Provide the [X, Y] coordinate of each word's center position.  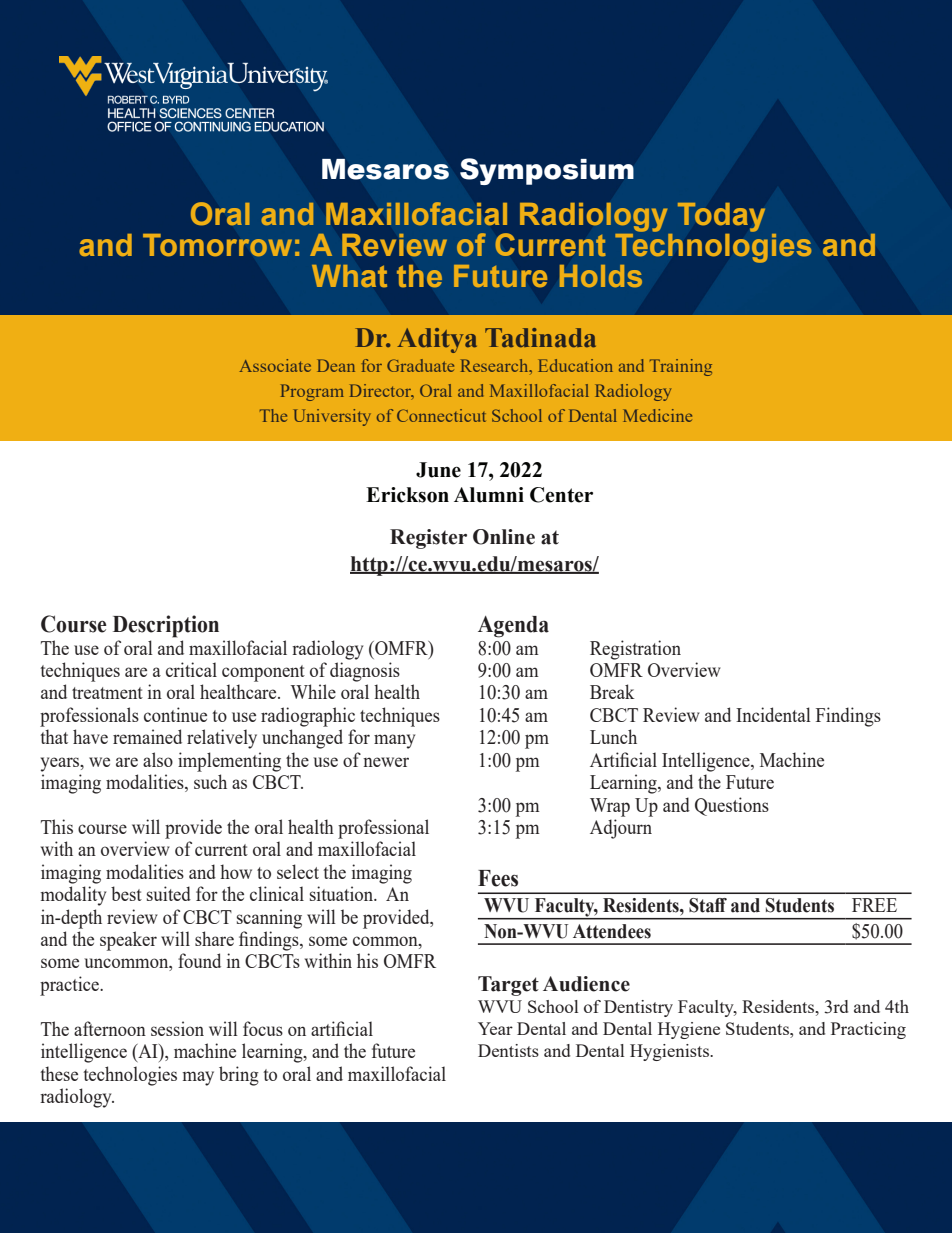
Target [508, 986]
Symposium [547, 171]
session [177, 1028]
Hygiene [689, 1030]
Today [721, 217]
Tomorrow [217, 245]
